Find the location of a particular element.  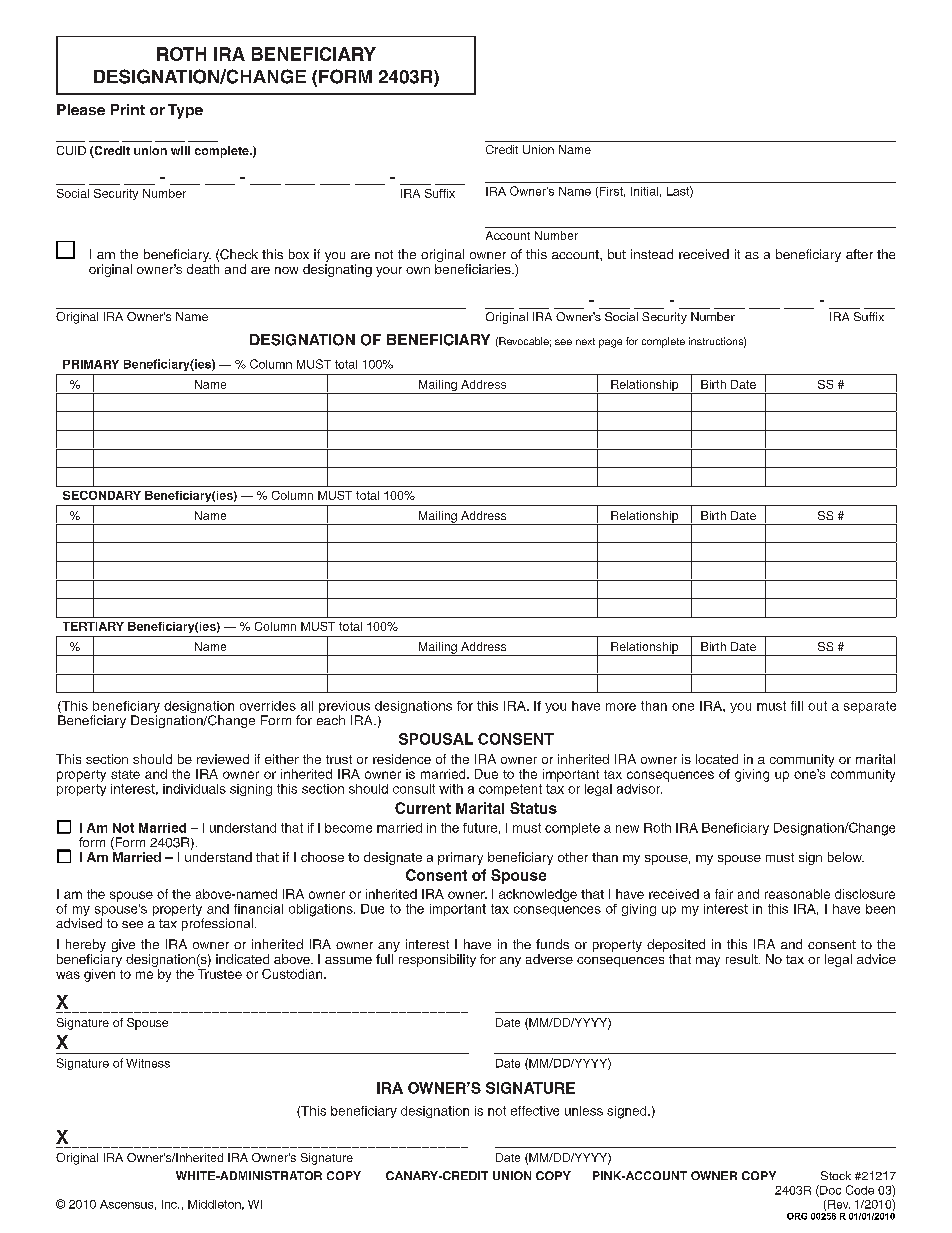

will is located at coordinates (180, 150).
